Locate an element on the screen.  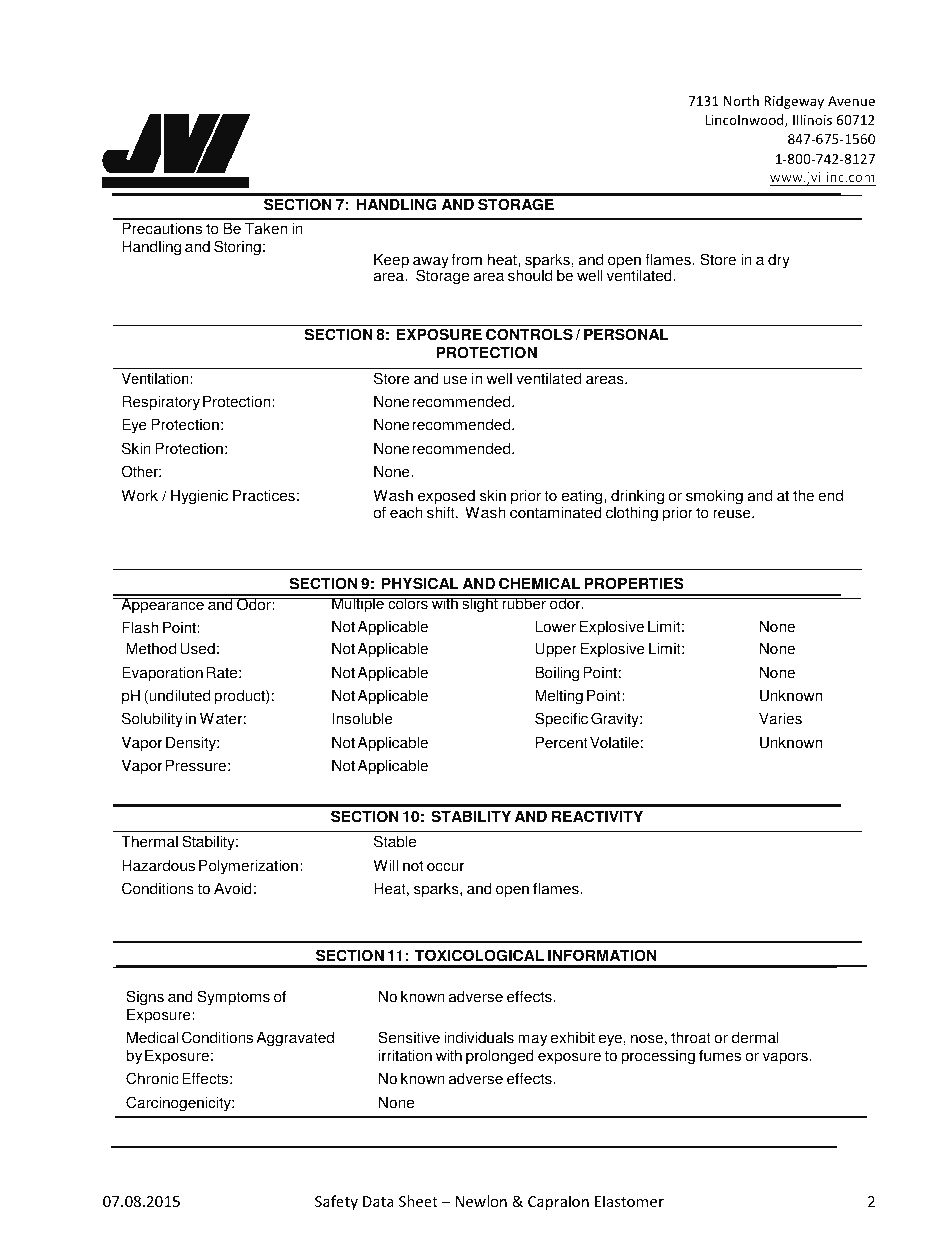
Taken is located at coordinates (266, 228).
